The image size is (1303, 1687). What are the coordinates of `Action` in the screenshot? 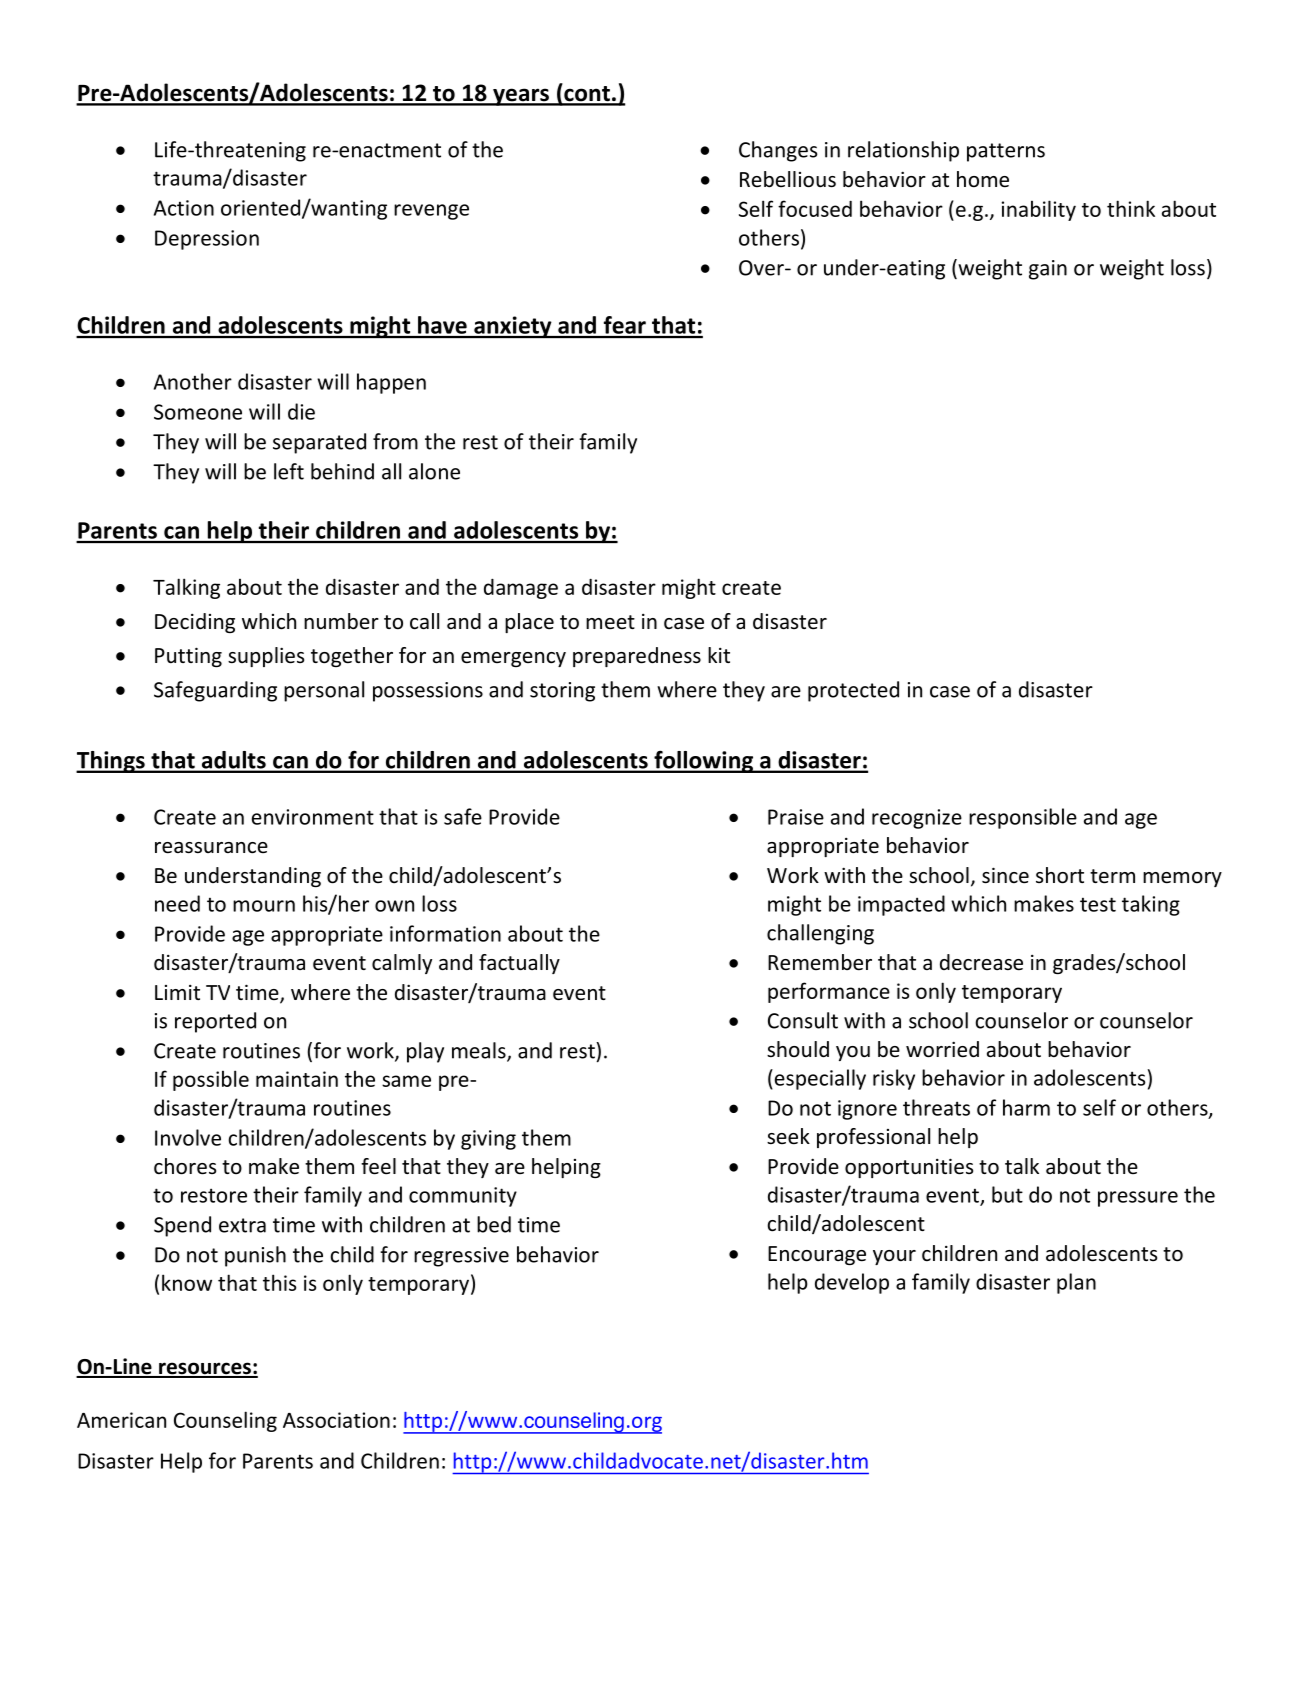 It's located at (184, 208).
